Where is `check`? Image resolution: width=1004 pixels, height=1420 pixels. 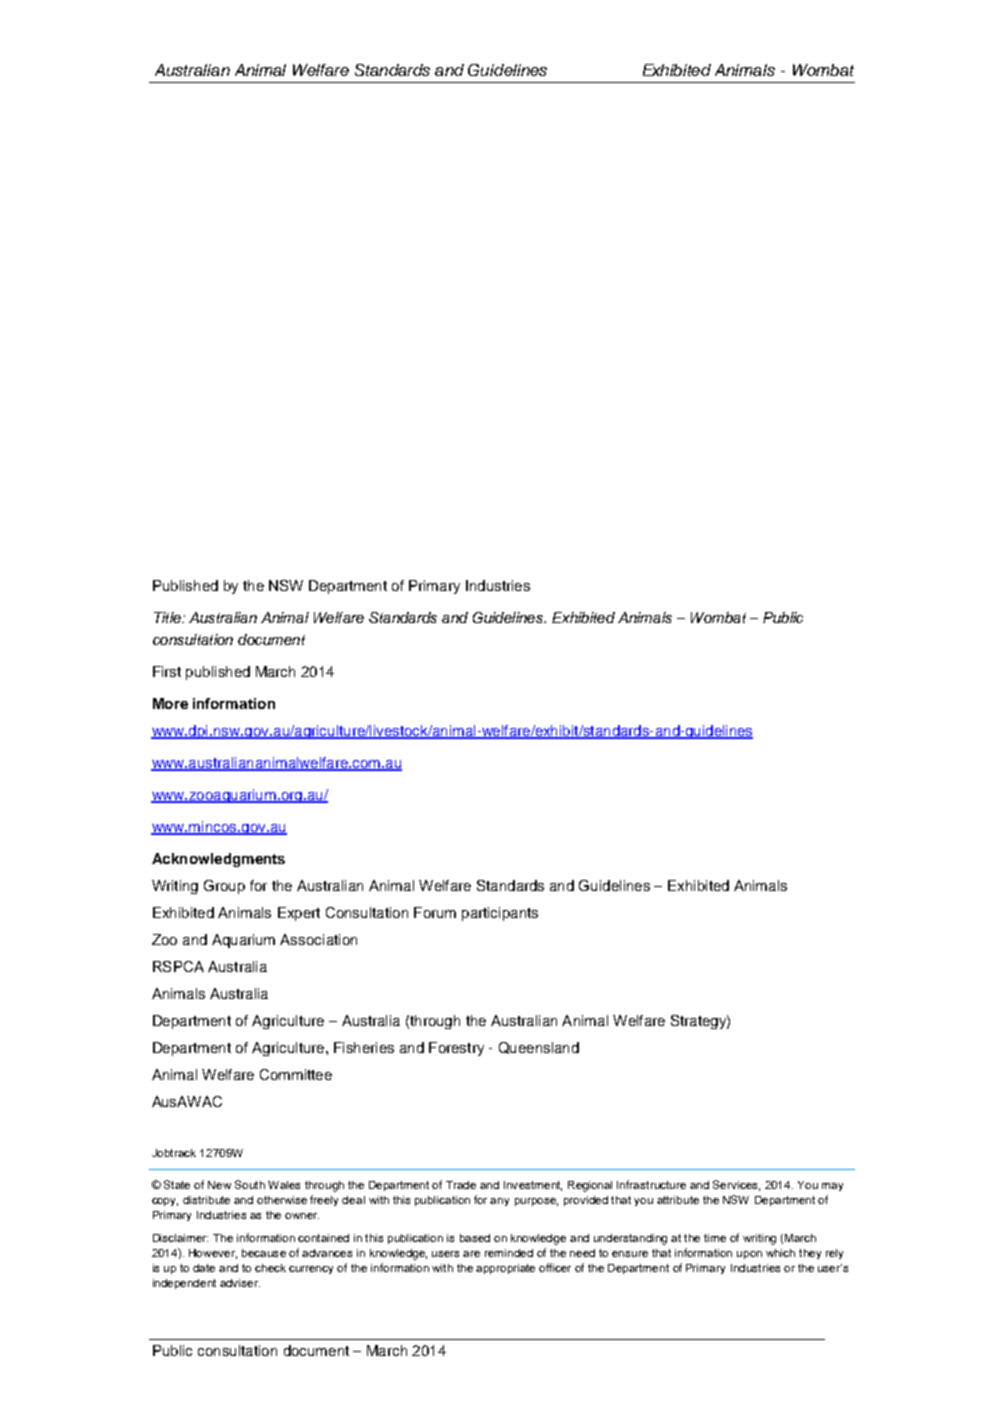 check is located at coordinates (270, 1268).
